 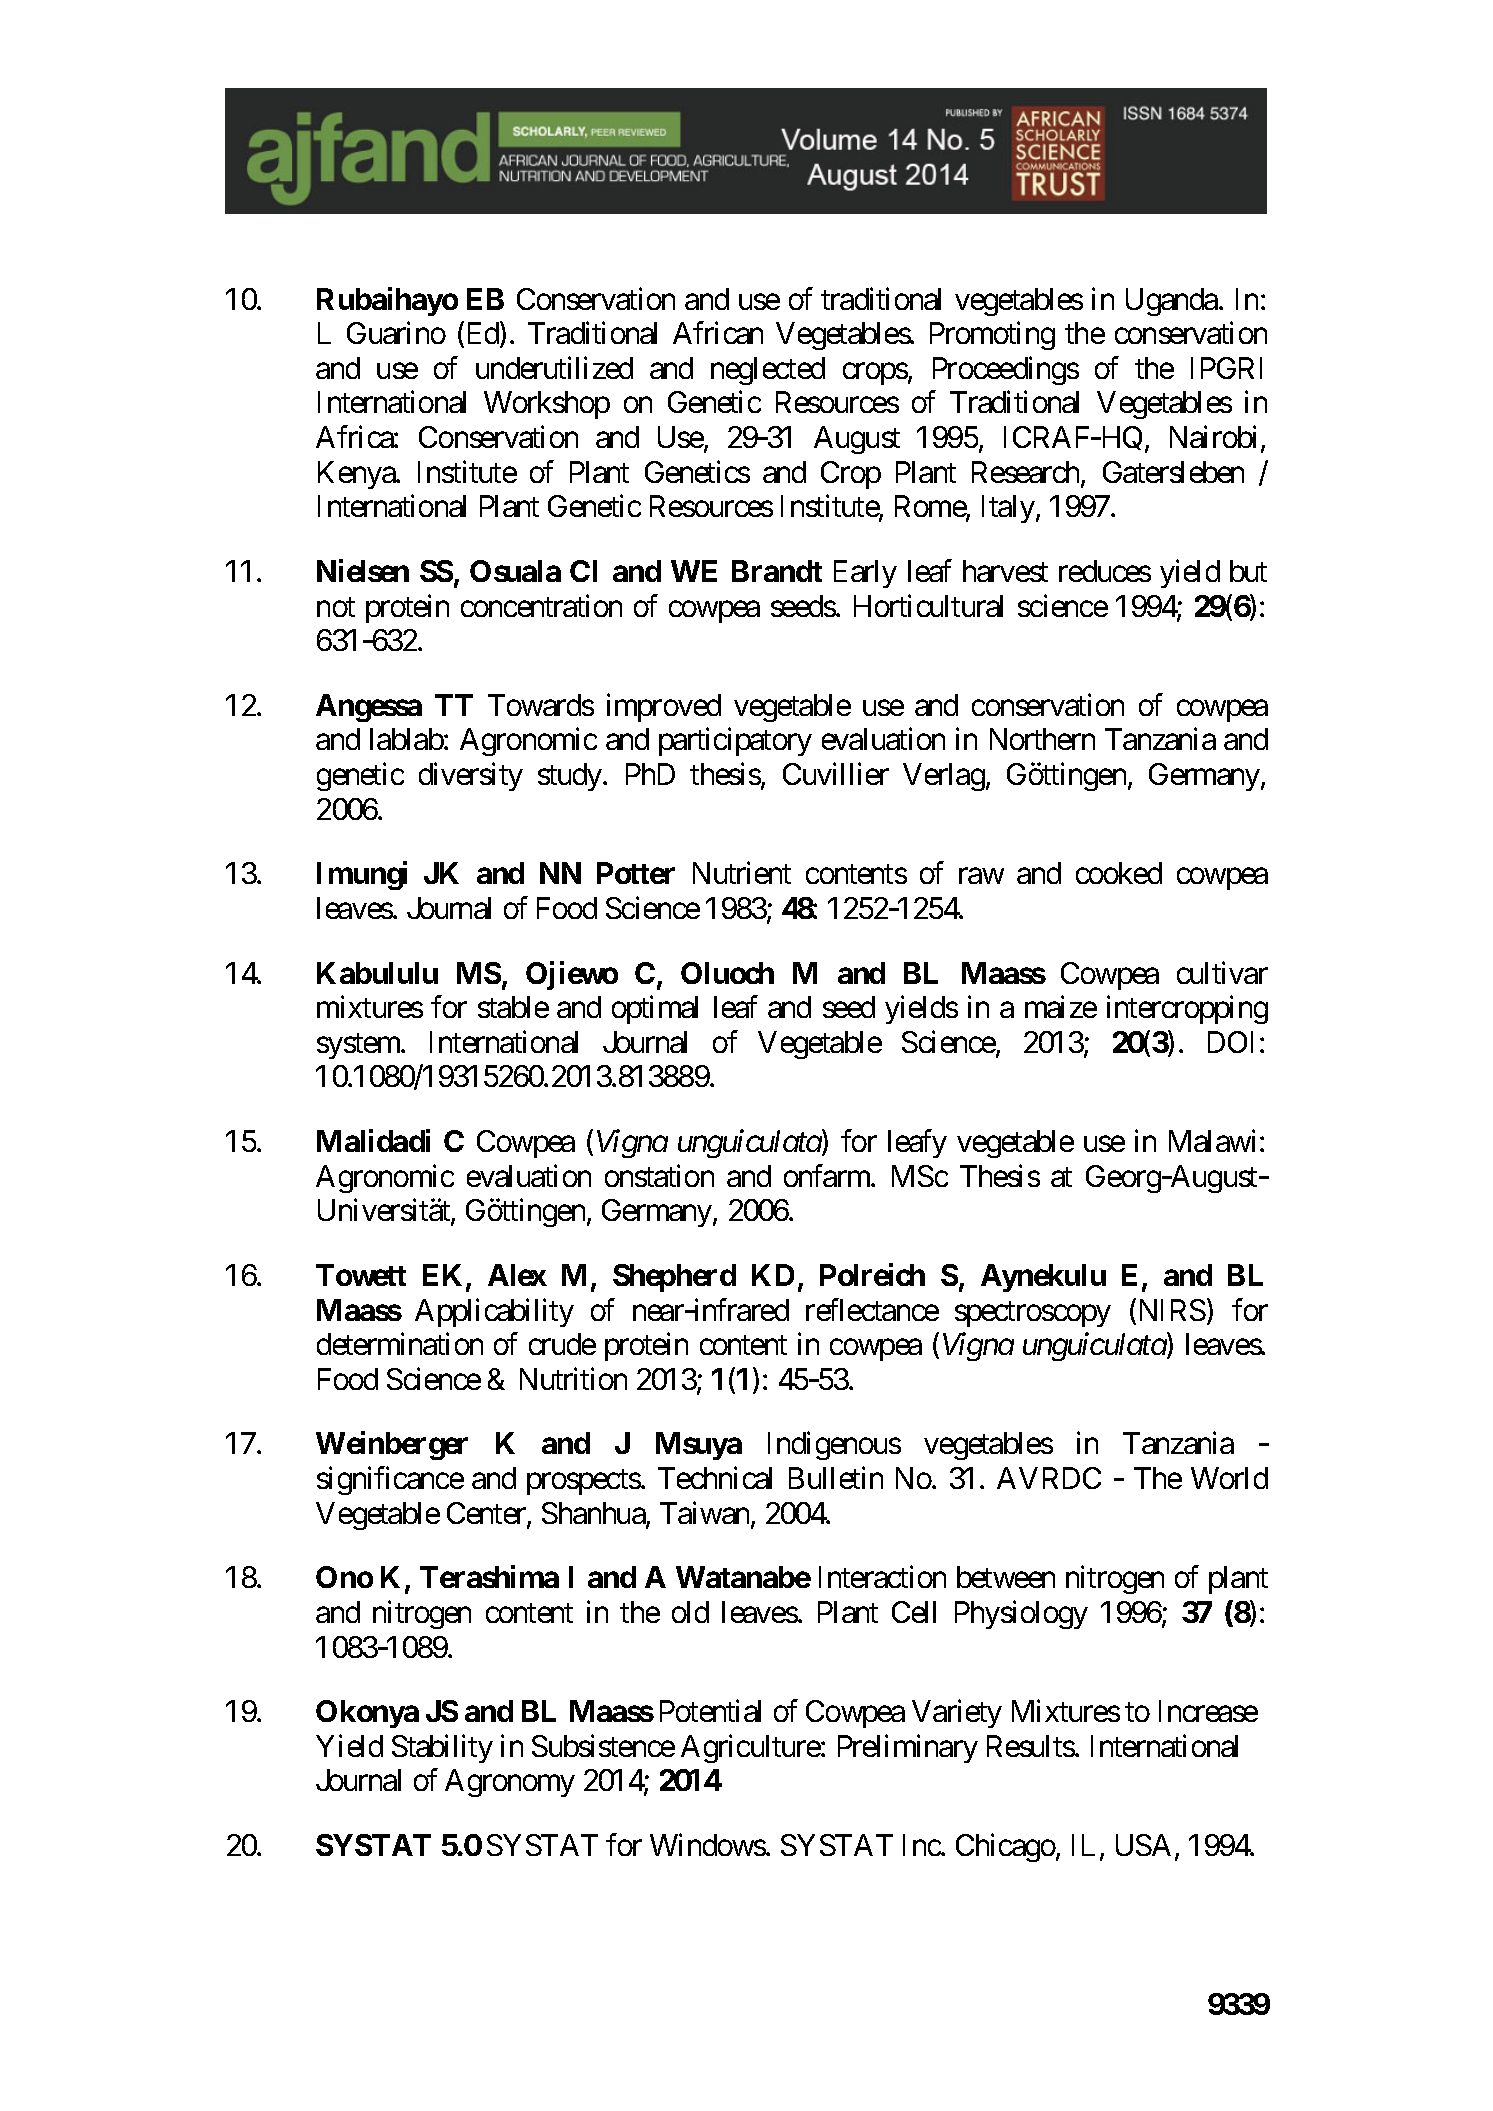 I want to click on neglected, so click(x=768, y=371).
